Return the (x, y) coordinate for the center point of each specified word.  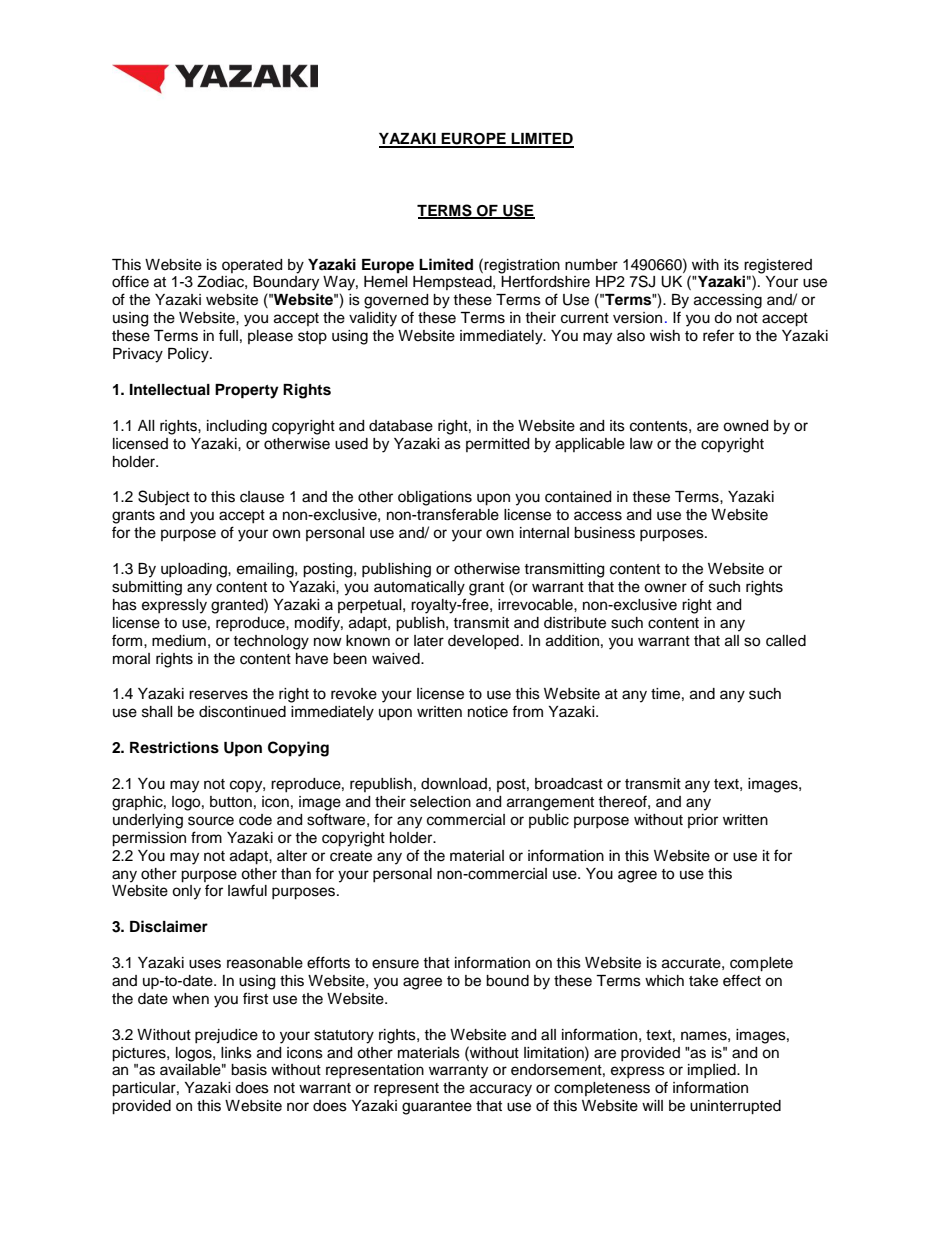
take (703, 981)
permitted (497, 445)
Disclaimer (169, 926)
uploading (195, 570)
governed (396, 301)
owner (665, 588)
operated (252, 266)
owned (745, 426)
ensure (395, 964)
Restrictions (174, 747)
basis (249, 1070)
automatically (419, 588)
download (454, 784)
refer (718, 335)
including (237, 427)
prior (703, 821)
